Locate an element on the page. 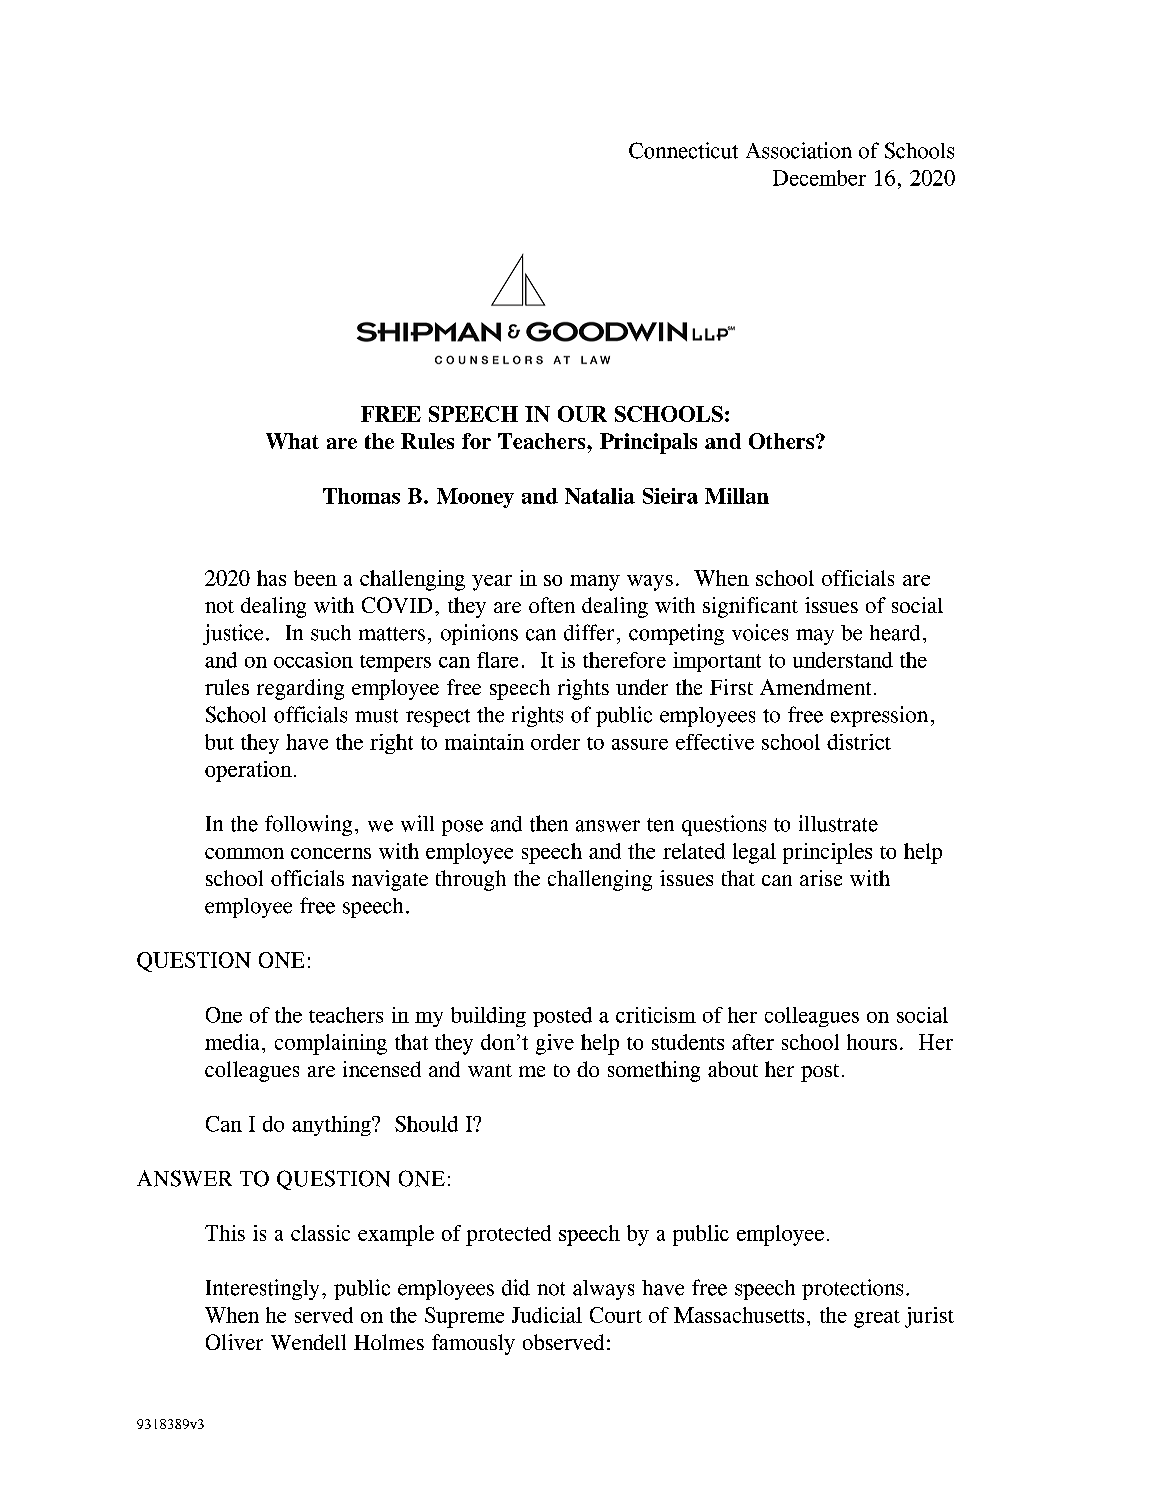 The image size is (1160, 1501). district is located at coordinates (859, 742).
